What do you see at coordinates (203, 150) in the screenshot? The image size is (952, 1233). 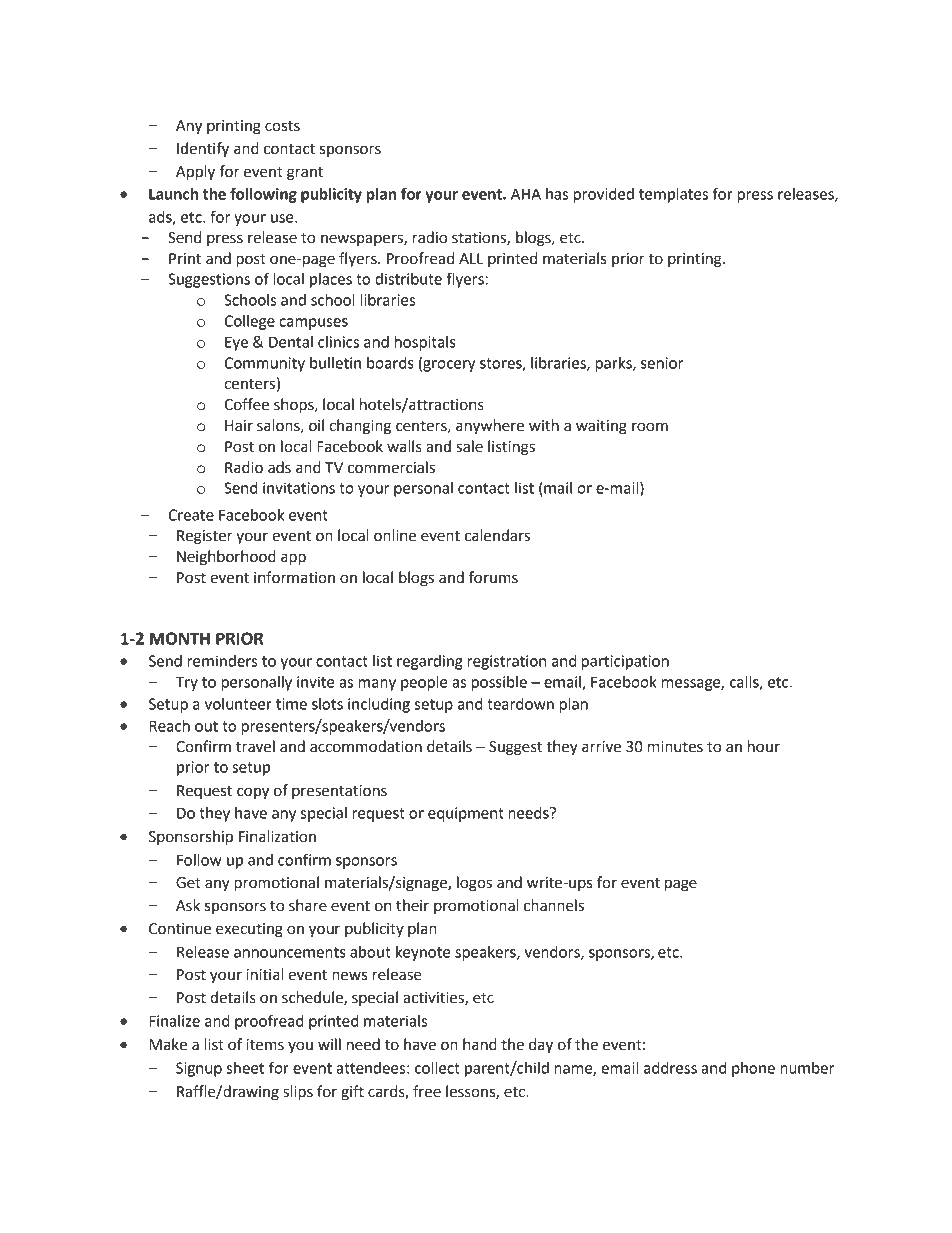 I see `Identify` at bounding box center [203, 150].
